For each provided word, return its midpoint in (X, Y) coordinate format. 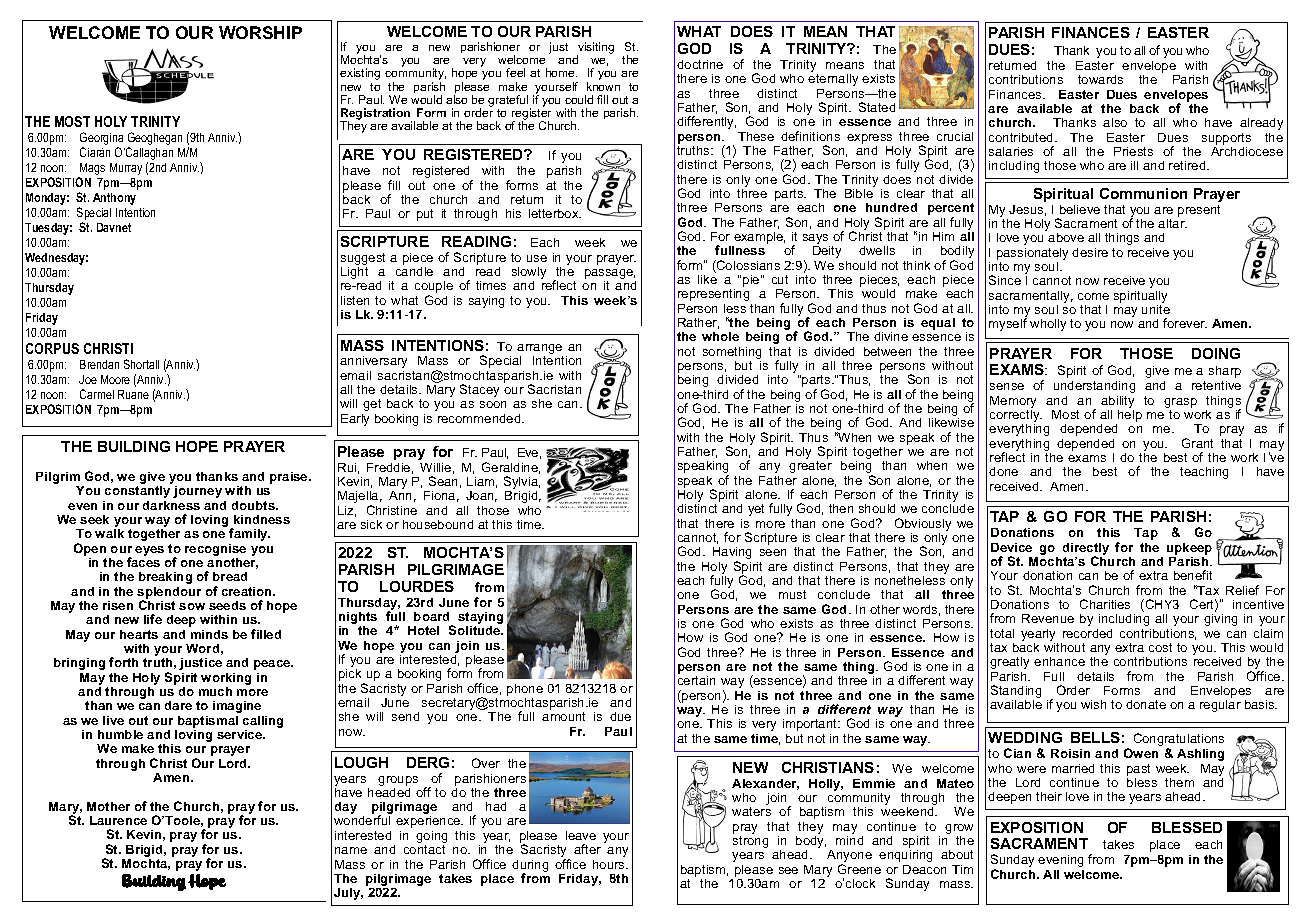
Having (732, 554)
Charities (1105, 604)
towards (1100, 79)
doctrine (700, 64)
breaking (165, 578)
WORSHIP (260, 32)
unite (1156, 309)
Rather (698, 323)
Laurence (118, 820)
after (587, 849)
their (1049, 796)
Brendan (99, 364)
